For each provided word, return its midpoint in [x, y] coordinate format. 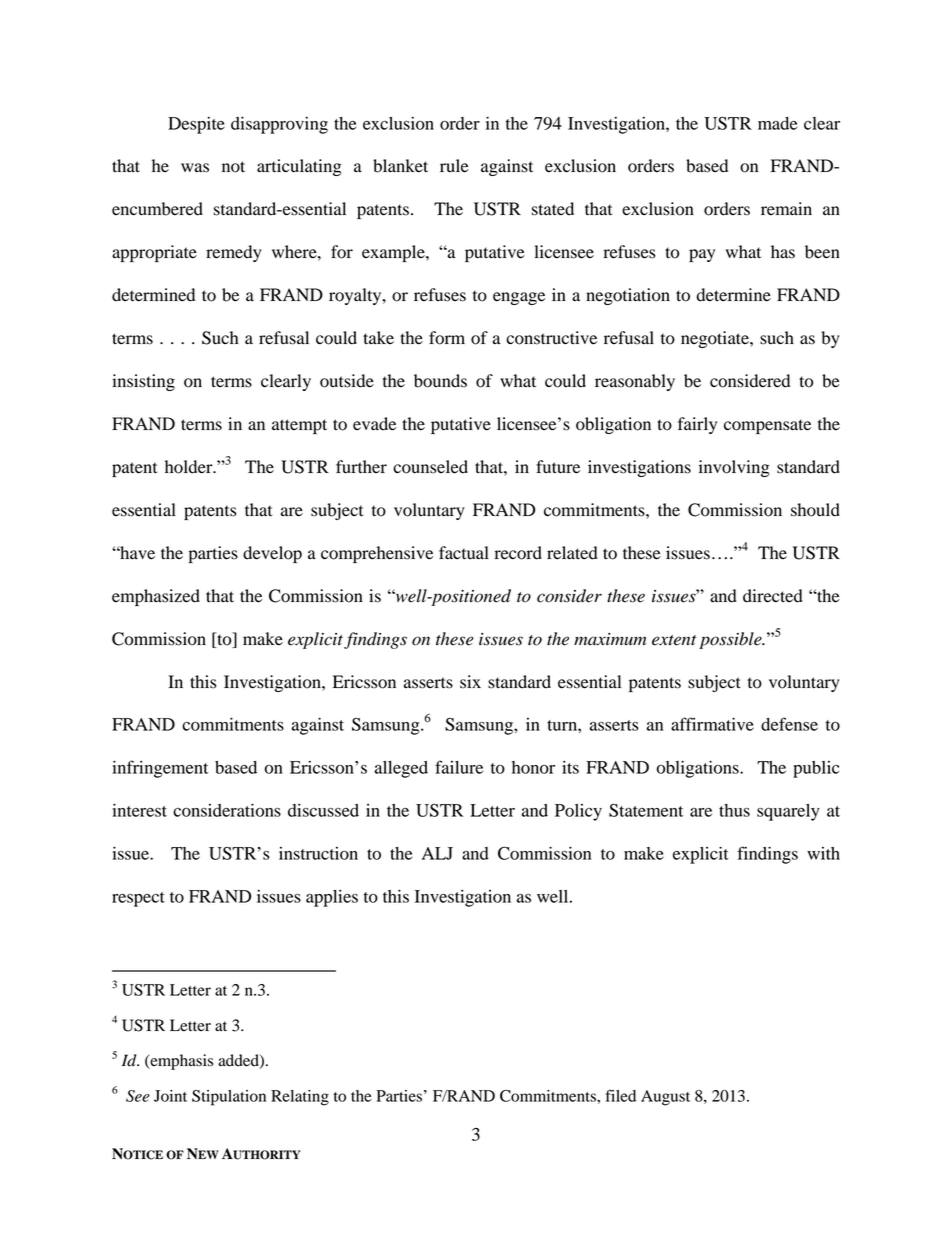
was [195, 168]
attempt [299, 426]
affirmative [712, 724]
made [777, 123]
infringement [160, 769]
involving [734, 468]
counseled [430, 467]
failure [459, 767]
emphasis [180, 1062]
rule [454, 166]
